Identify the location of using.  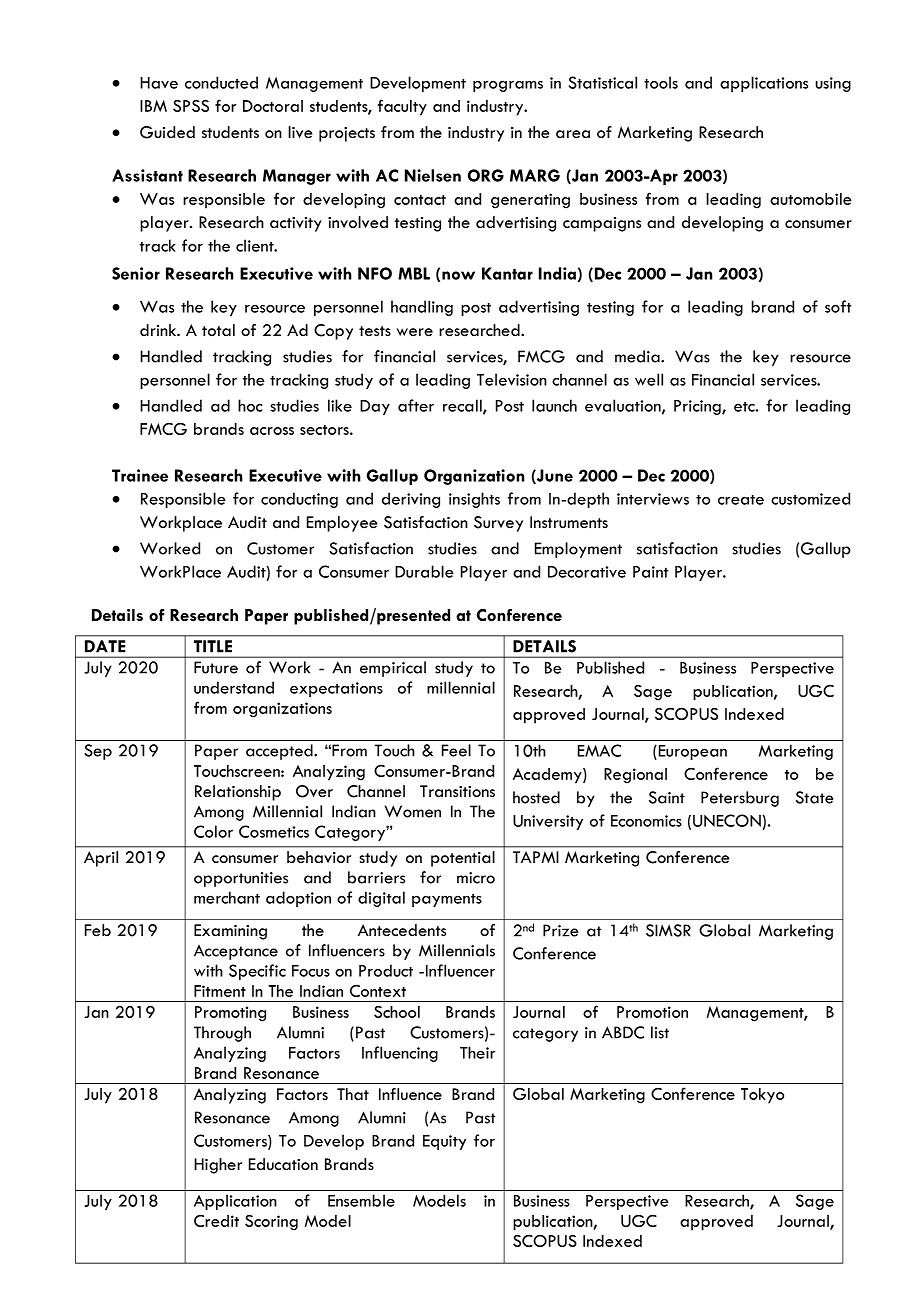
(833, 84).
